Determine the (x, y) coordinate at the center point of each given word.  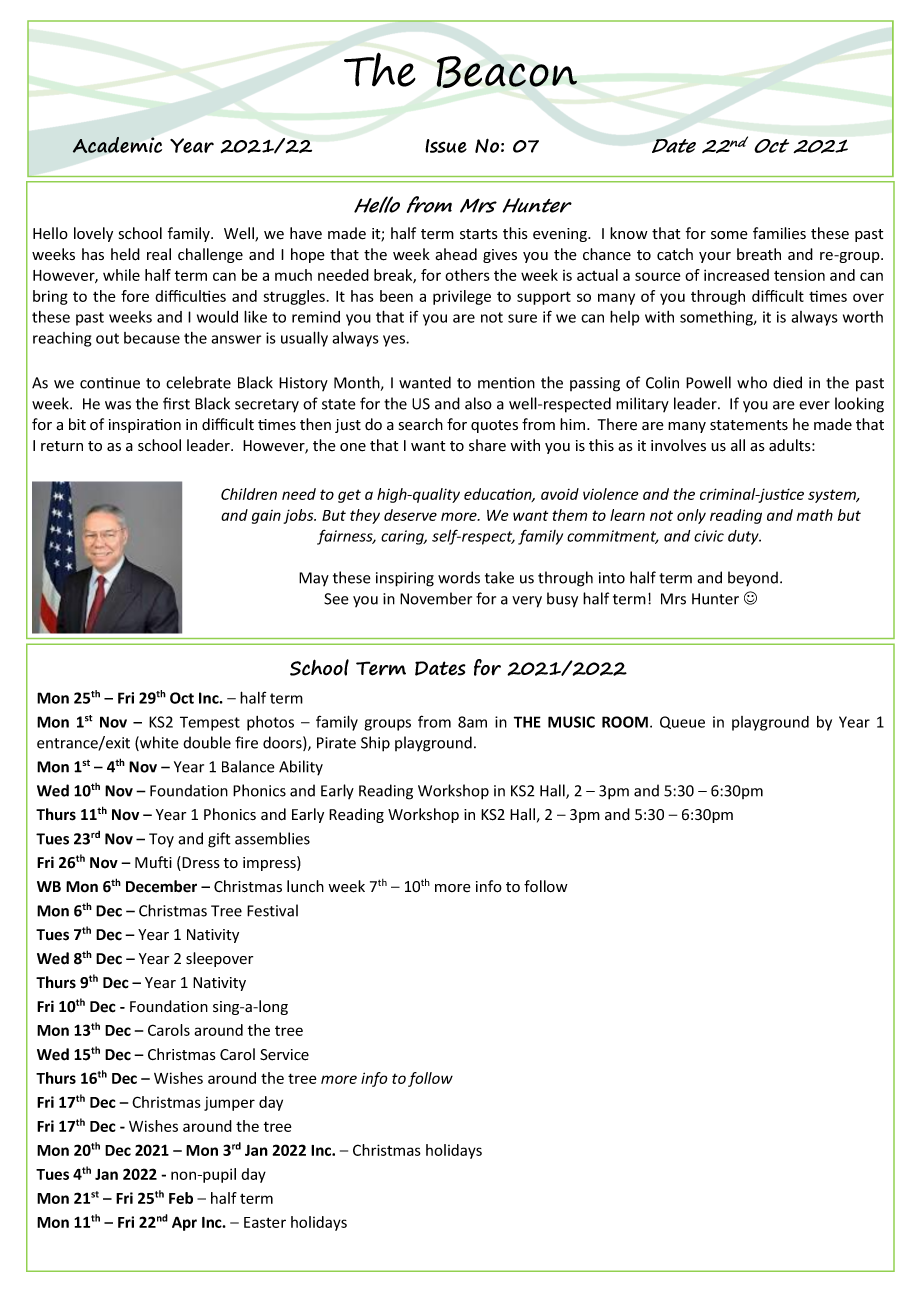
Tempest (210, 723)
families (779, 233)
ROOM (625, 722)
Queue (682, 722)
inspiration (145, 426)
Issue (446, 146)
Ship (375, 744)
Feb (181, 1198)
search (421, 424)
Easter (265, 1222)
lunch (305, 886)
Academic (117, 145)
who (752, 382)
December (161, 886)
